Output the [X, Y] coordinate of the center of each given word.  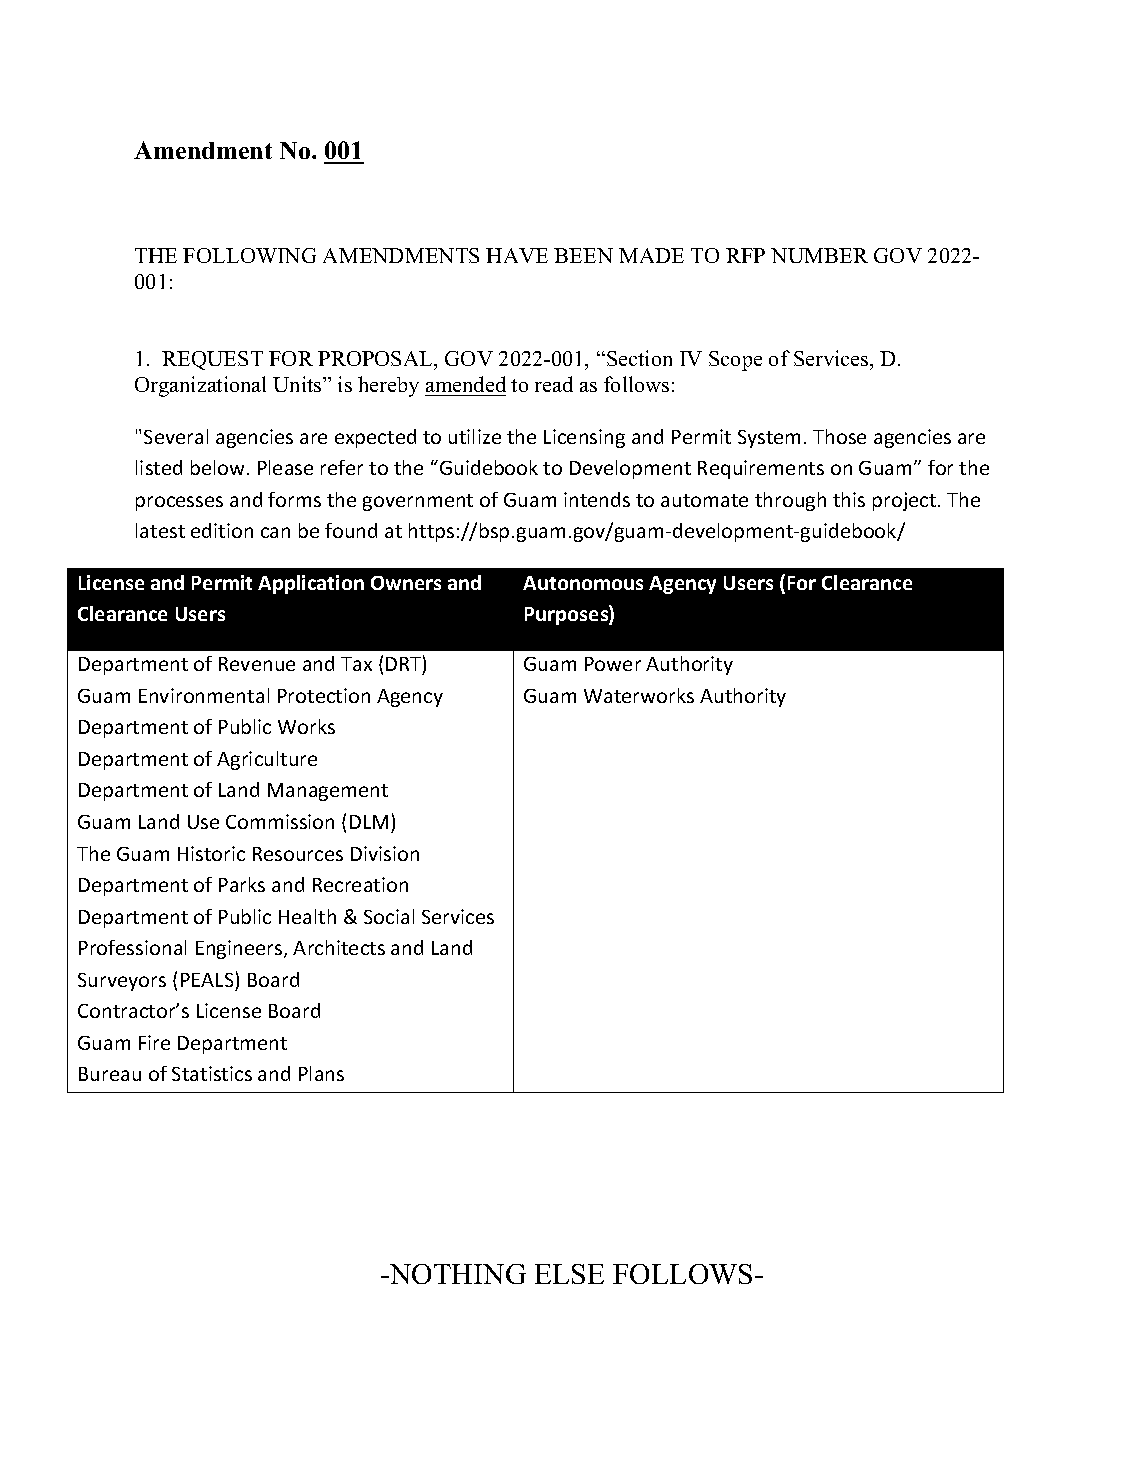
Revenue [257, 664]
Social [389, 916]
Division [385, 853]
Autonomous [583, 583]
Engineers [240, 949]
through [790, 501]
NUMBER [819, 255]
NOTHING [457, 1274]
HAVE [517, 255]
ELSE [569, 1274]
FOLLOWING [249, 255]
